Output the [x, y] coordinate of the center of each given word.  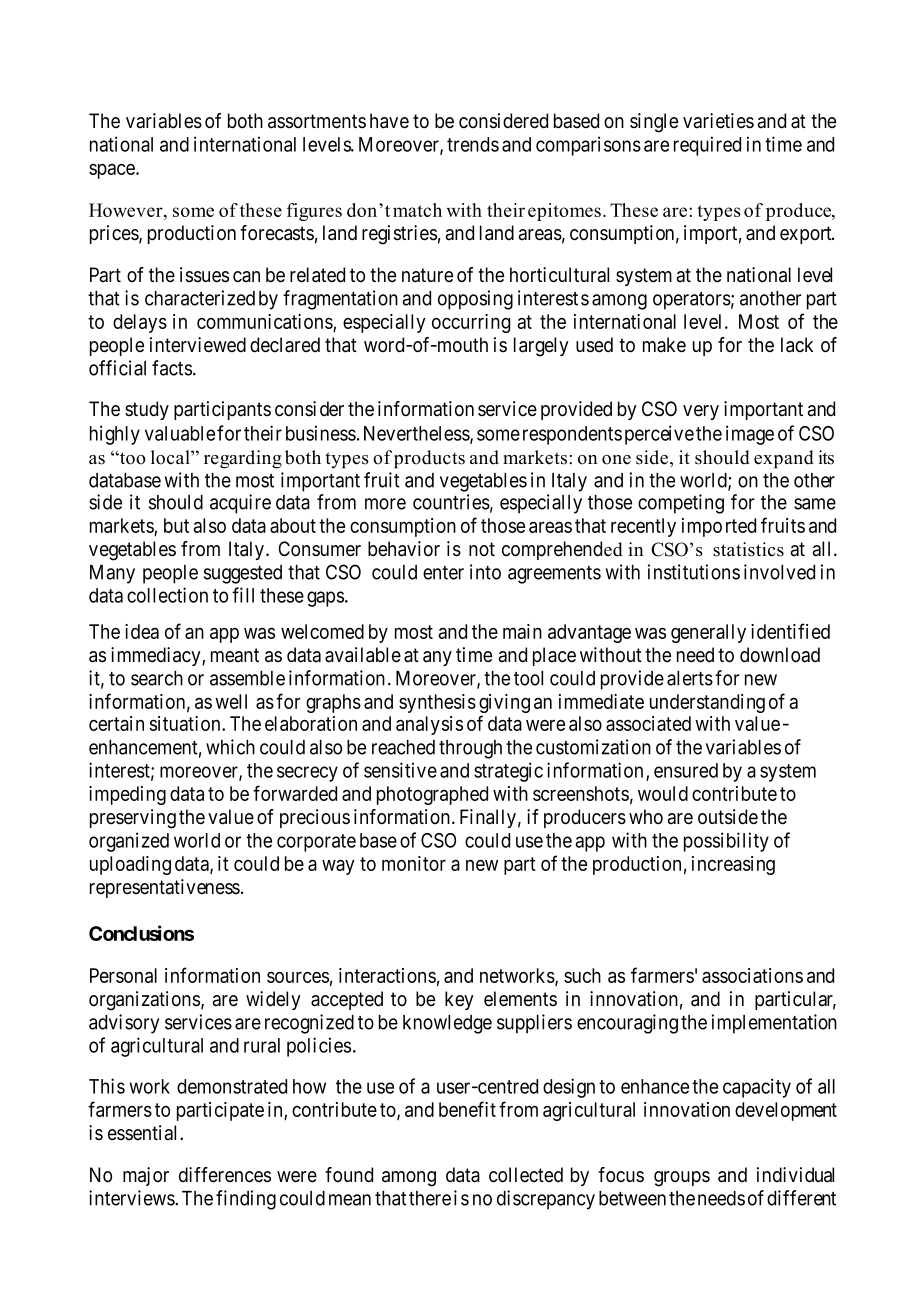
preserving [133, 819]
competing [681, 504]
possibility [726, 842]
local [171, 457]
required [707, 146]
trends [473, 144]
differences [225, 1175]
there [430, 1198]
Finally [488, 818]
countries [451, 502]
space [113, 171]
